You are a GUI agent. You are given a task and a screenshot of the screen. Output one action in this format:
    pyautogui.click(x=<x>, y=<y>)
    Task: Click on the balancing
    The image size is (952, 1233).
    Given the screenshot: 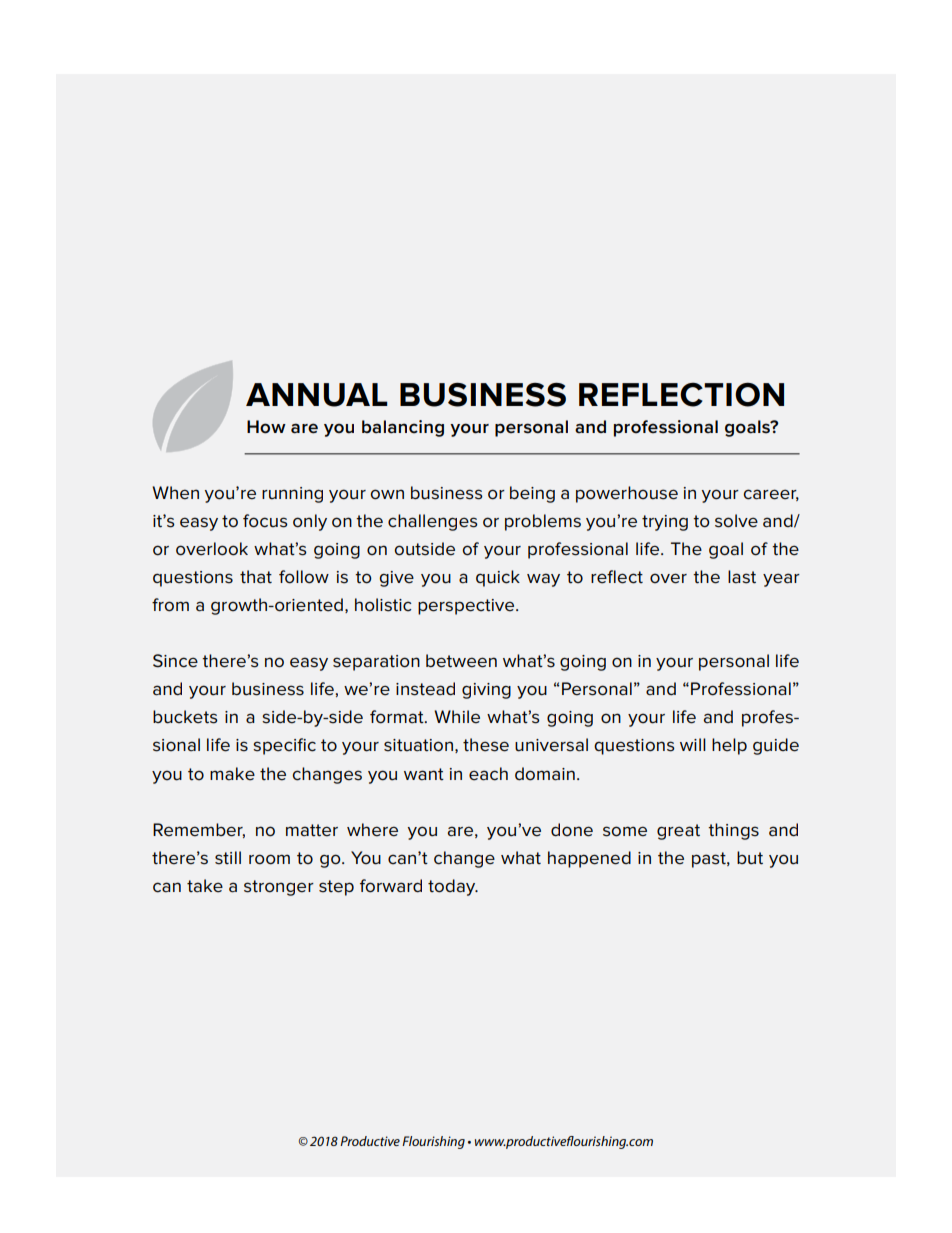 What is the action you would take?
    pyautogui.click(x=403, y=428)
